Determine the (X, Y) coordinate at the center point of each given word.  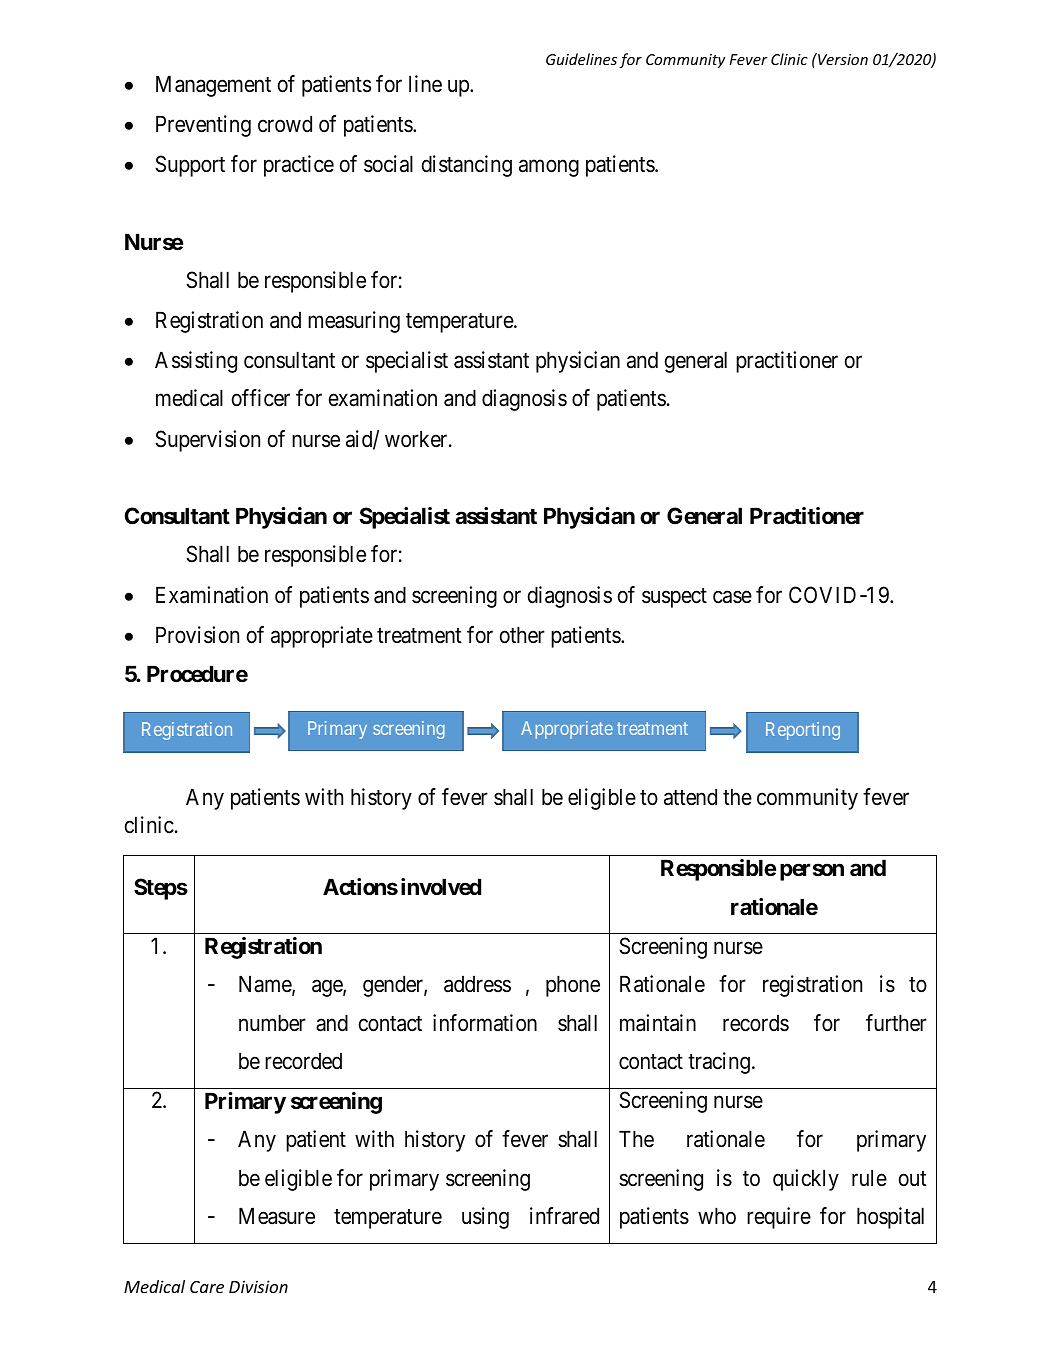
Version (842, 59)
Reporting (803, 731)
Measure (277, 1216)
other (522, 635)
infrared (564, 1216)
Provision (197, 635)
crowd (285, 123)
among (549, 168)
